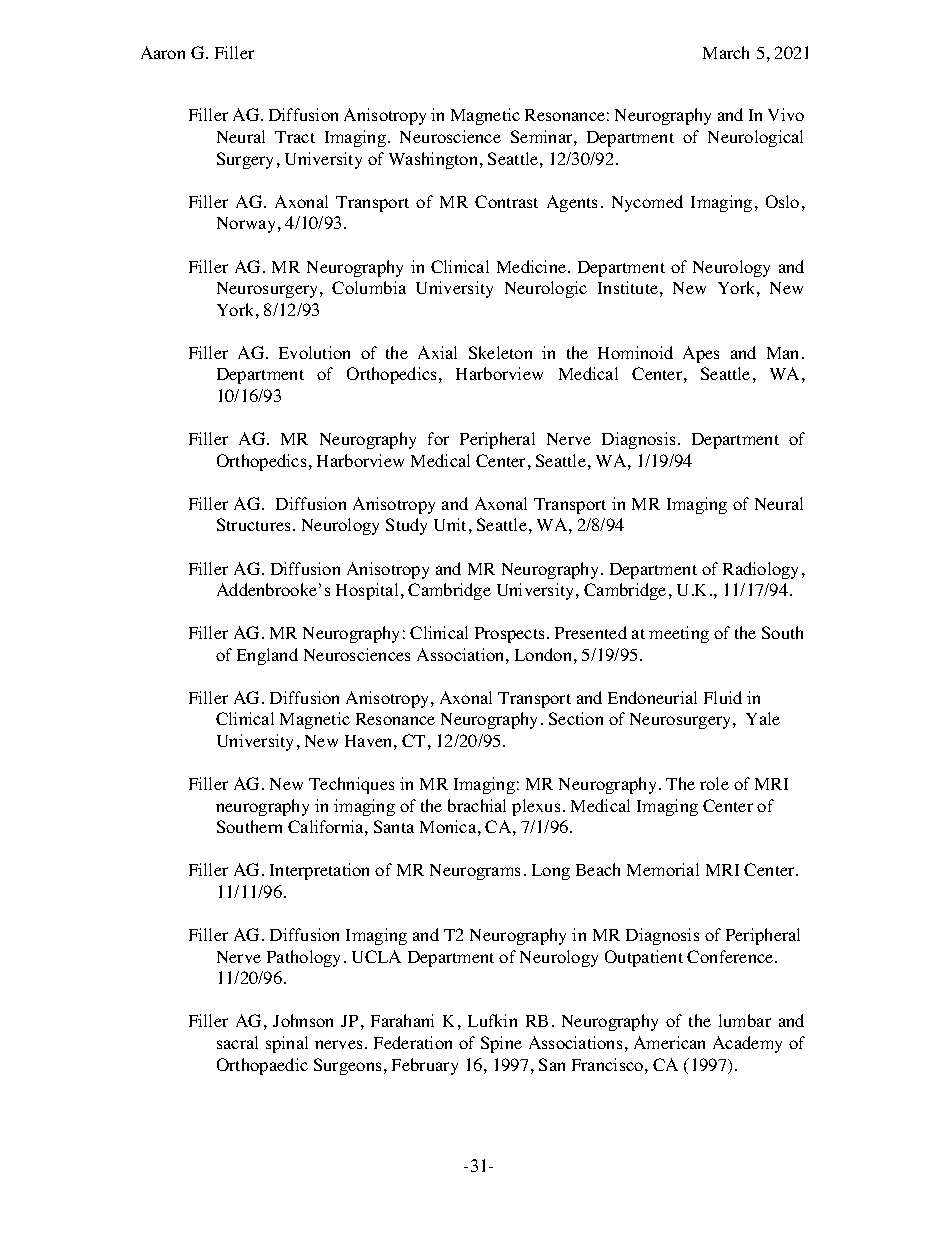 Image resolution: width=952 pixels, height=1233 pixels. What do you see at coordinates (314, 352) in the screenshot?
I see `Evolution` at bounding box center [314, 352].
